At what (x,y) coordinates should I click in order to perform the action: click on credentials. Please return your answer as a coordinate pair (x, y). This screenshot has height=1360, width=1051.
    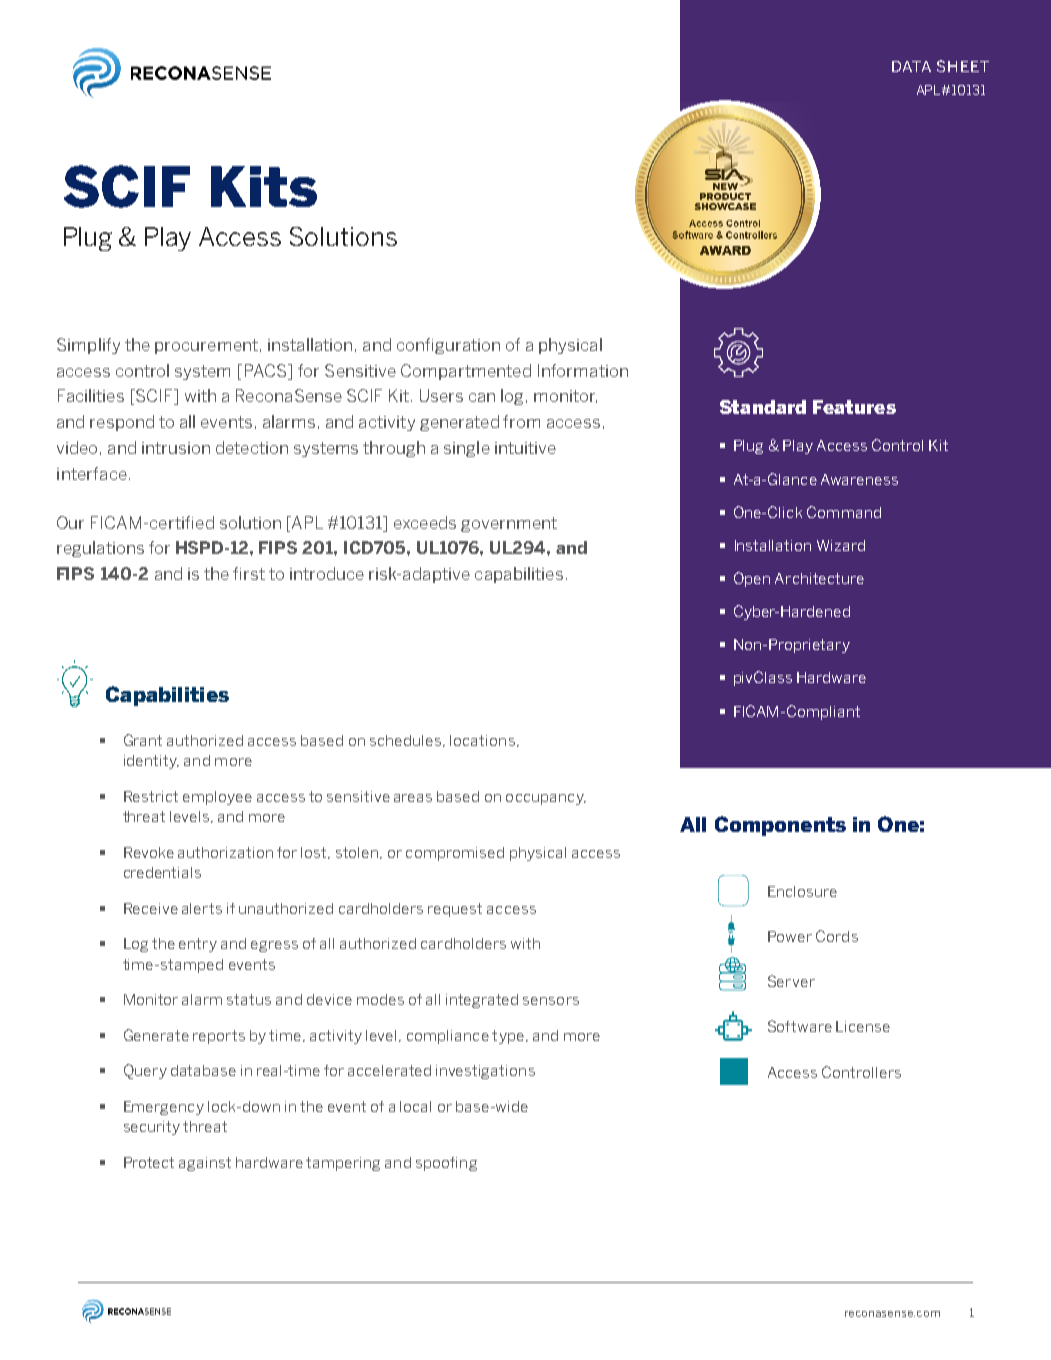
    Looking at the image, I should click on (162, 872).
